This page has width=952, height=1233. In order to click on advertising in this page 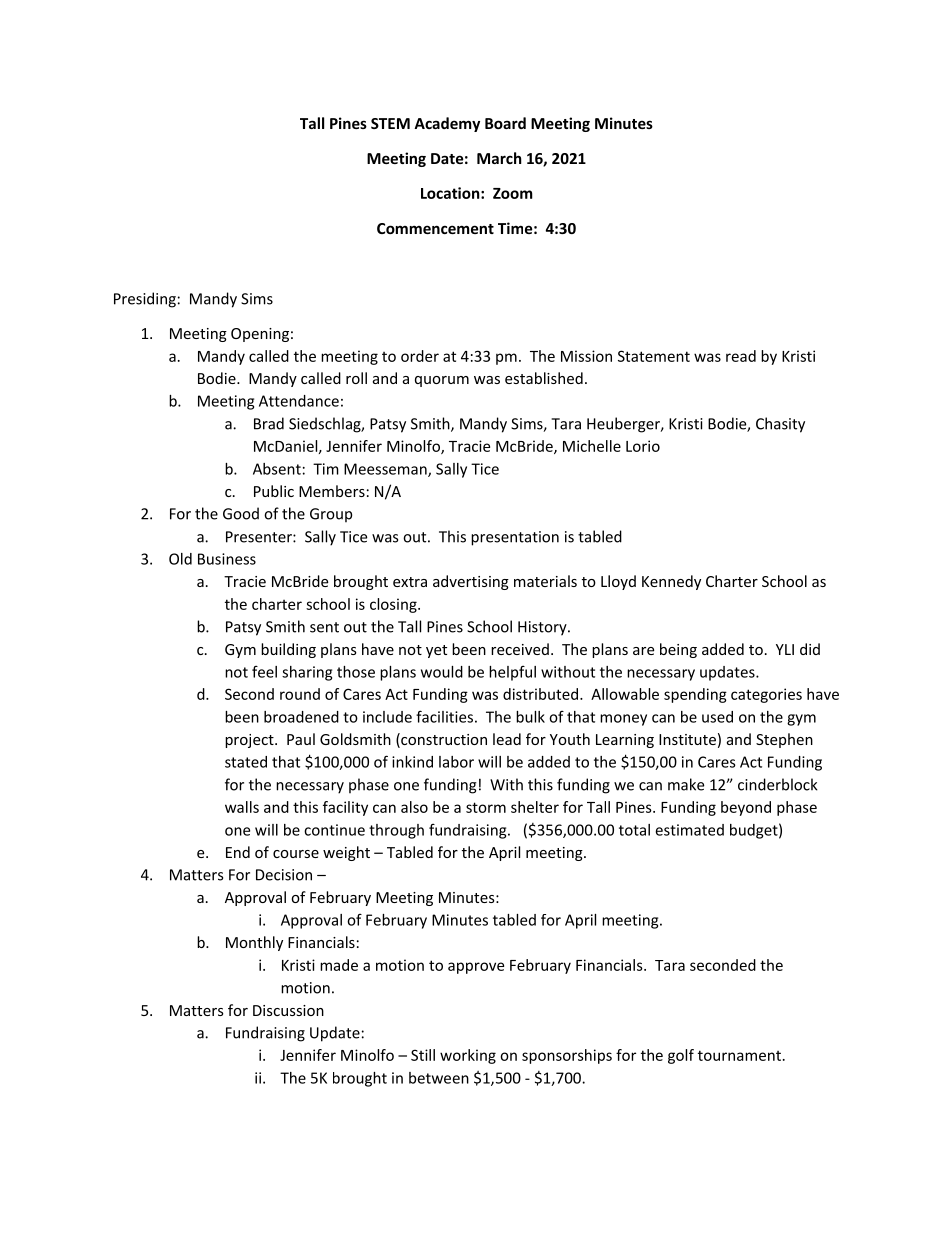, I will do `click(471, 582)`.
